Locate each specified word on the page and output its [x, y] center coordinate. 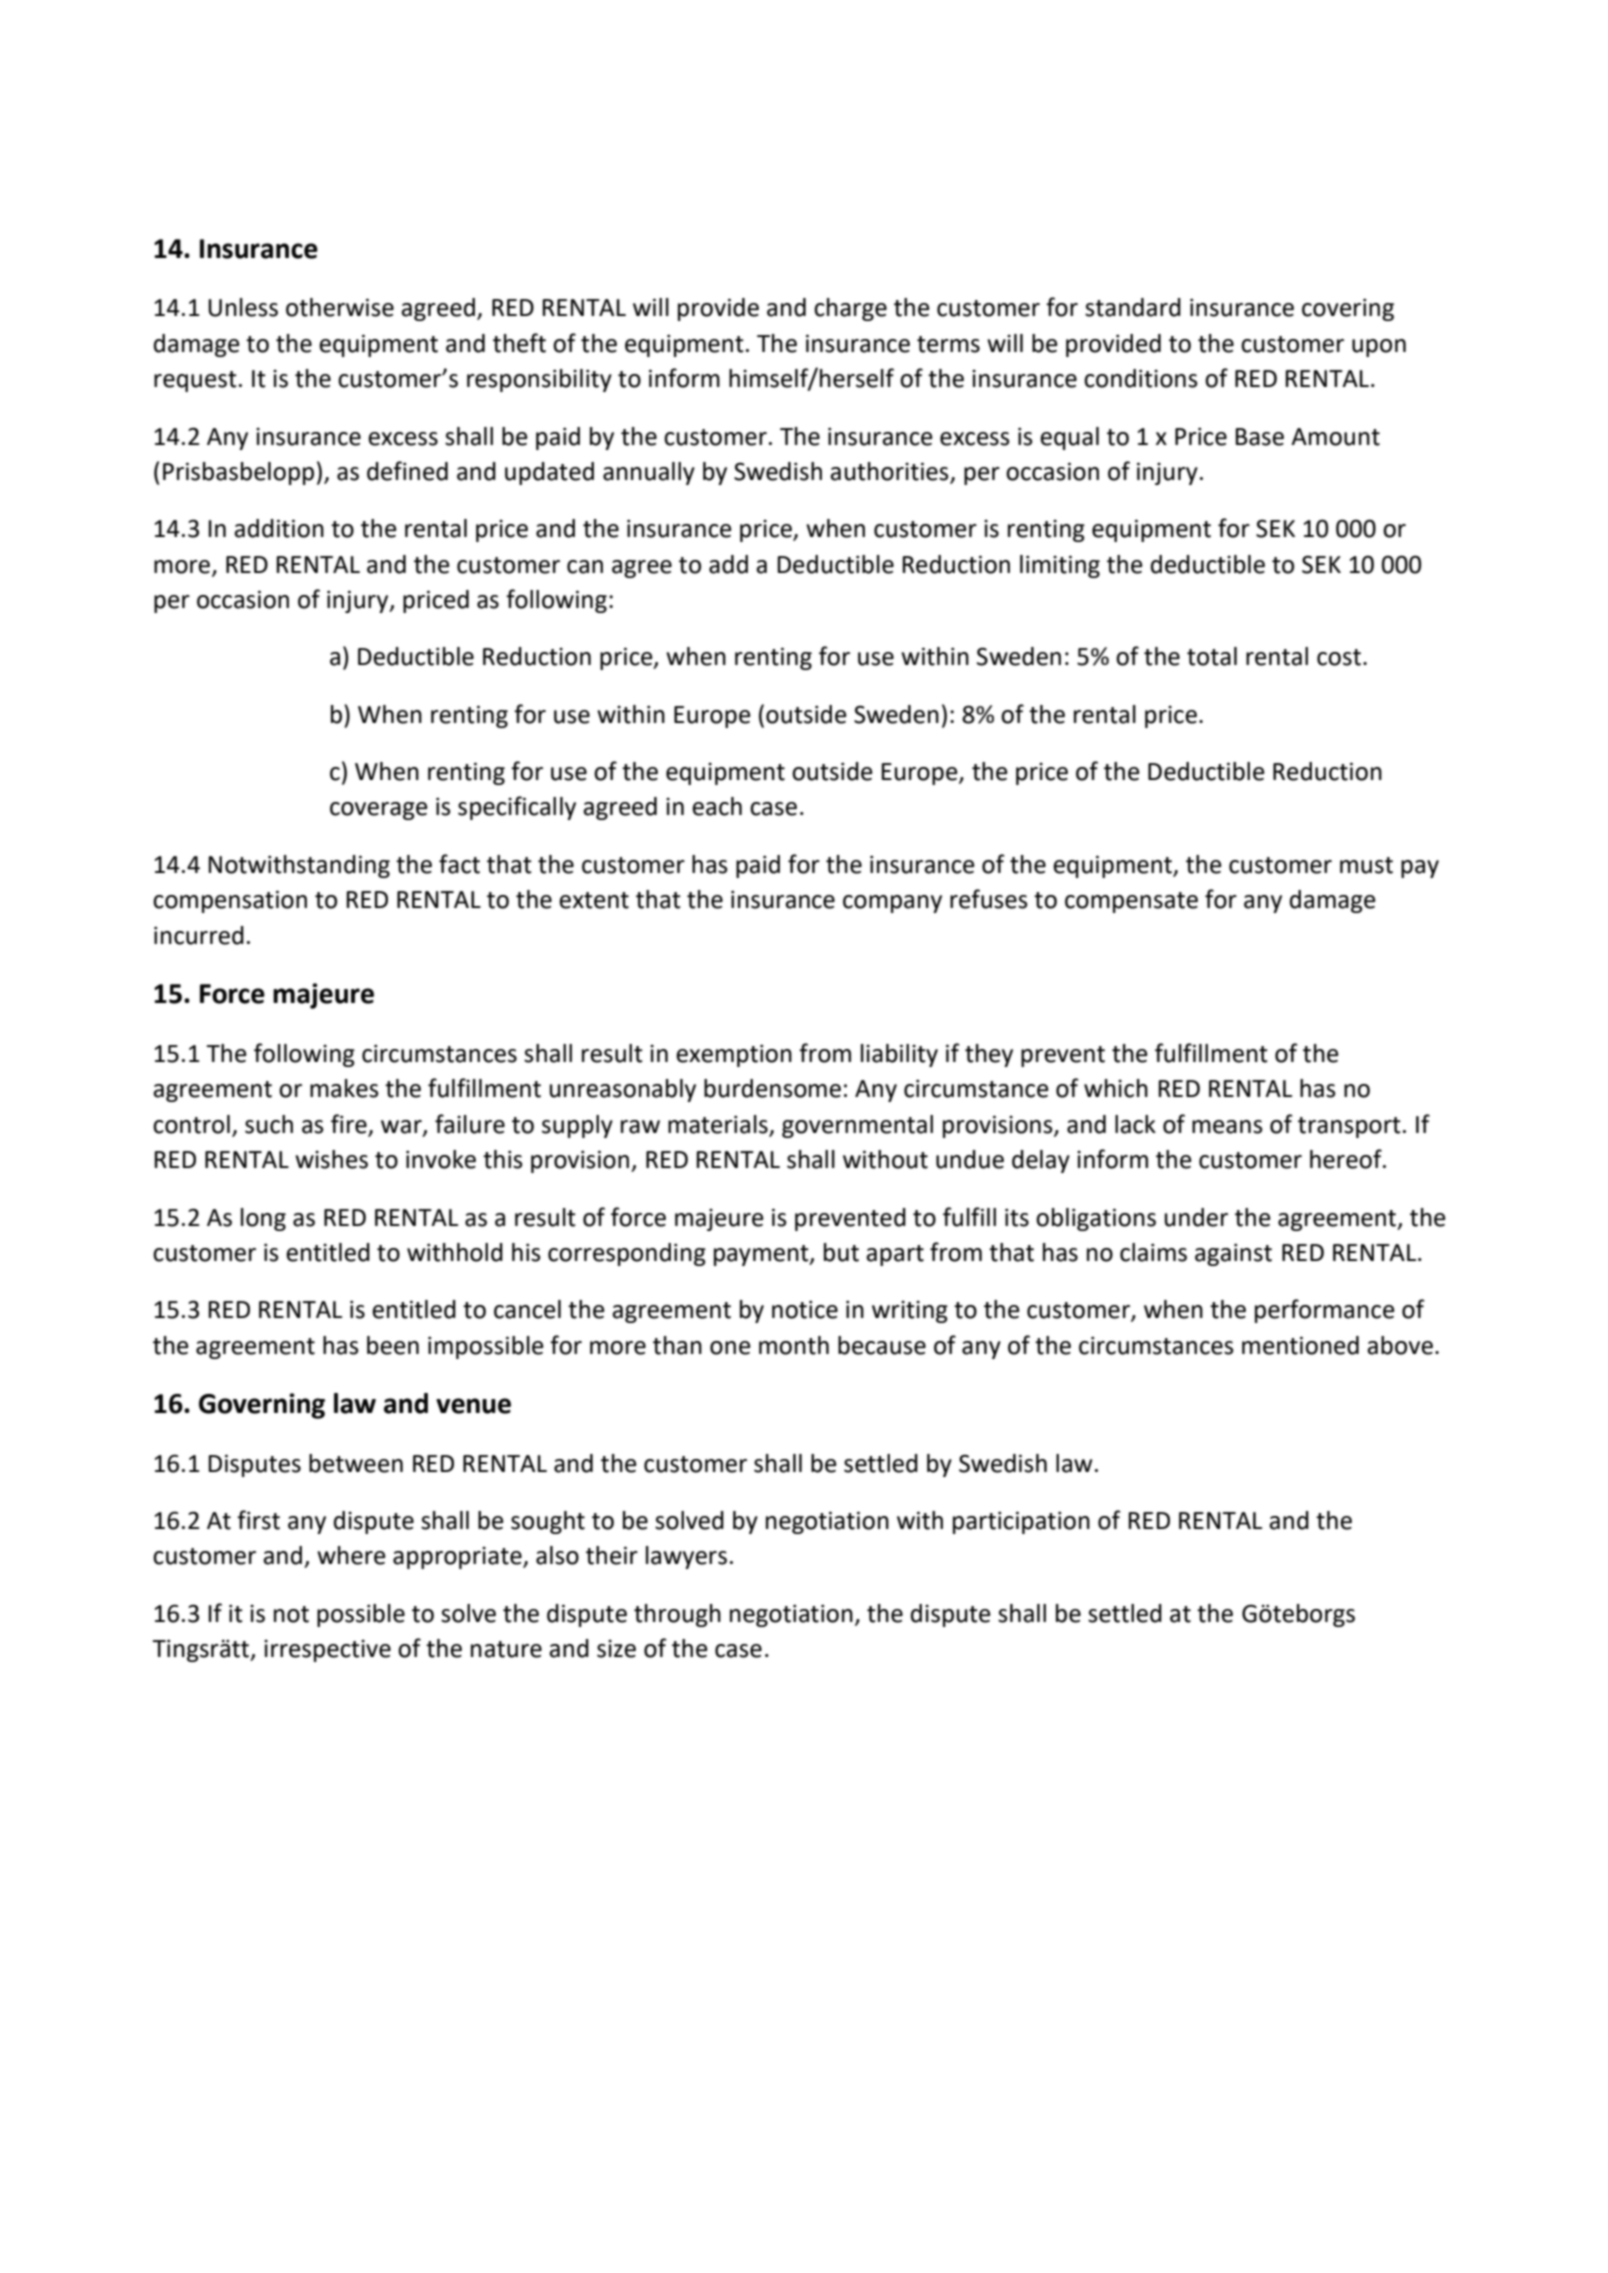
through [677, 1615]
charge [850, 309]
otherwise [340, 307]
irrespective [327, 1651]
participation [1021, 1522]
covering [1348, 309]
